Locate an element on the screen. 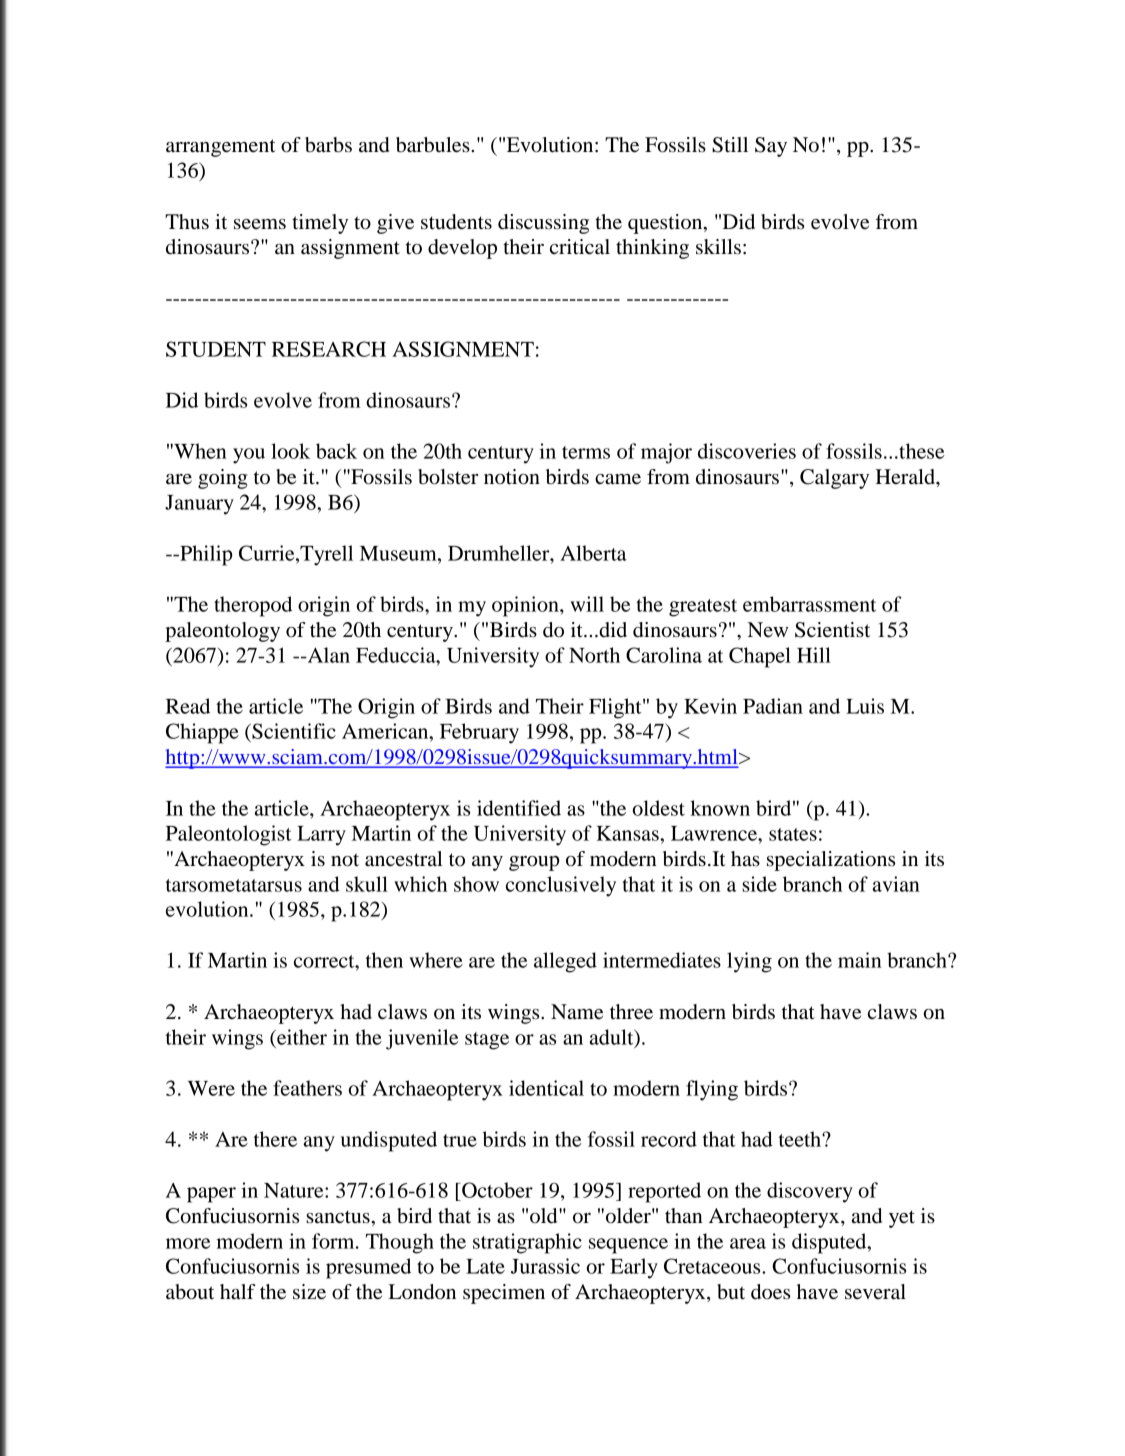 This screenshot has height=1456, width=1125. Scientific is located at coordinates (293, 731).
